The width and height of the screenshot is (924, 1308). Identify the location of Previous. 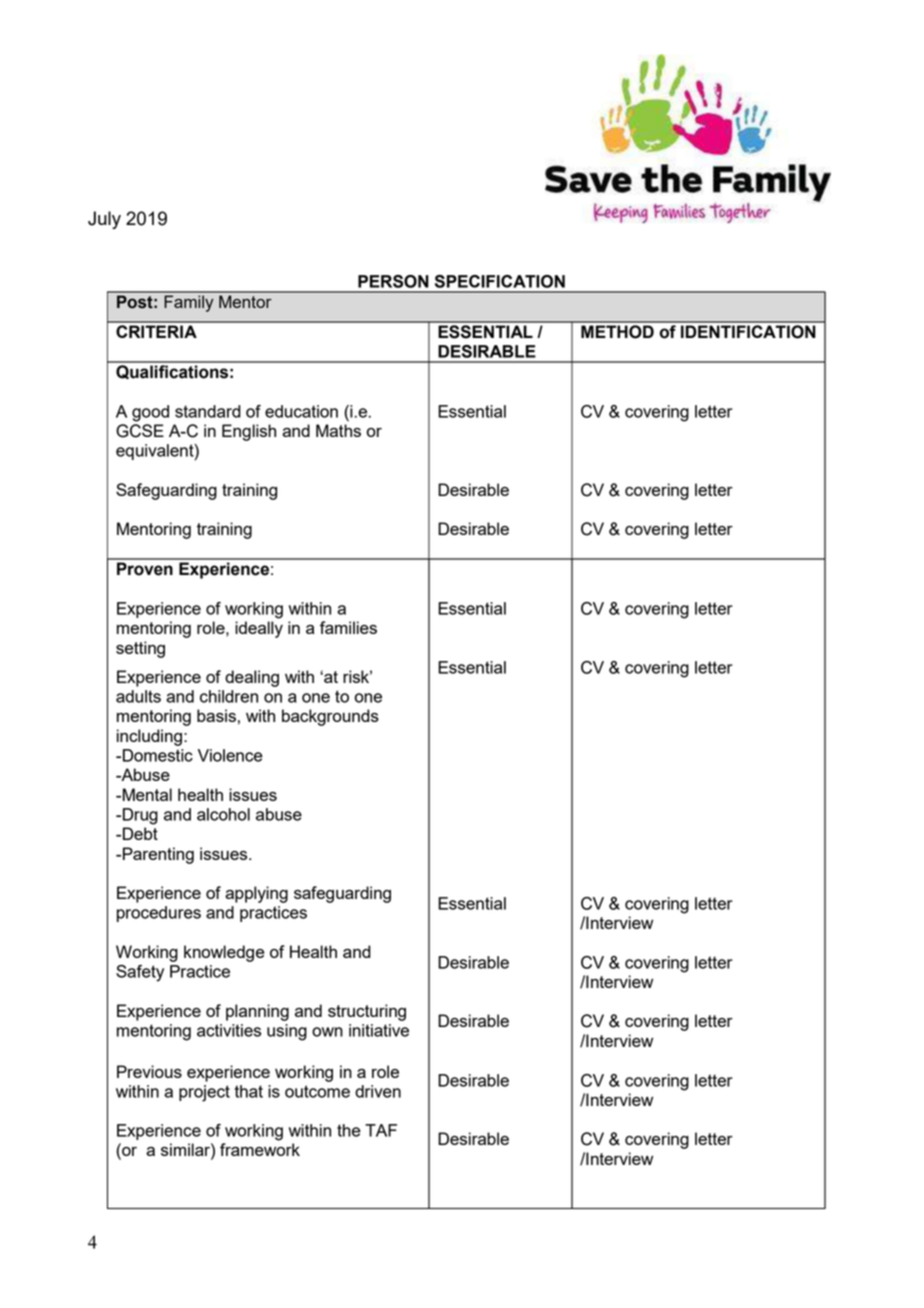
(149, 1071).
